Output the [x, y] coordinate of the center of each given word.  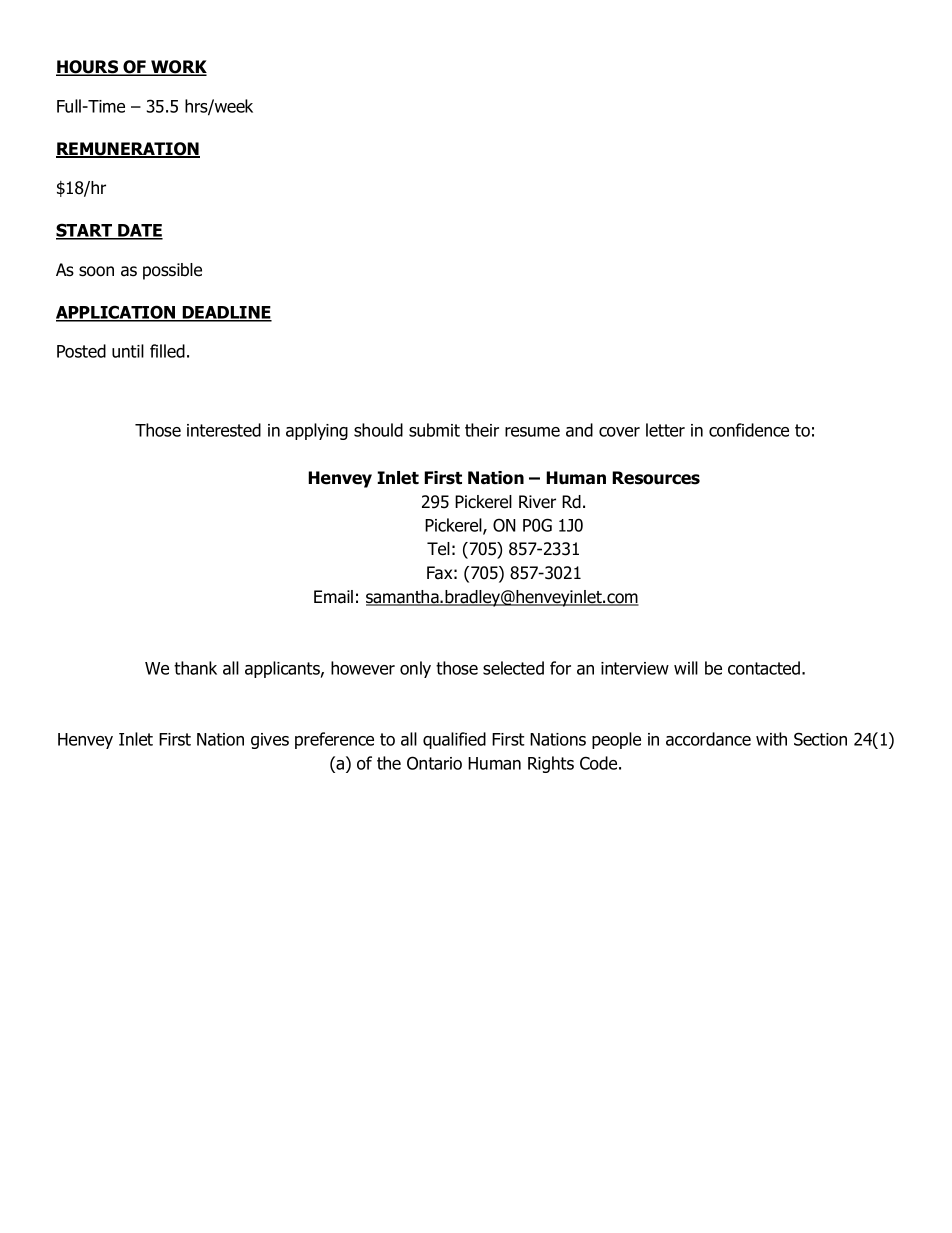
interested [224, 430]
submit [434, 430]
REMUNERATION [128, 150]
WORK [178, 68]
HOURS [88, 68]
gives [270, 741]
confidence [749, 430]
